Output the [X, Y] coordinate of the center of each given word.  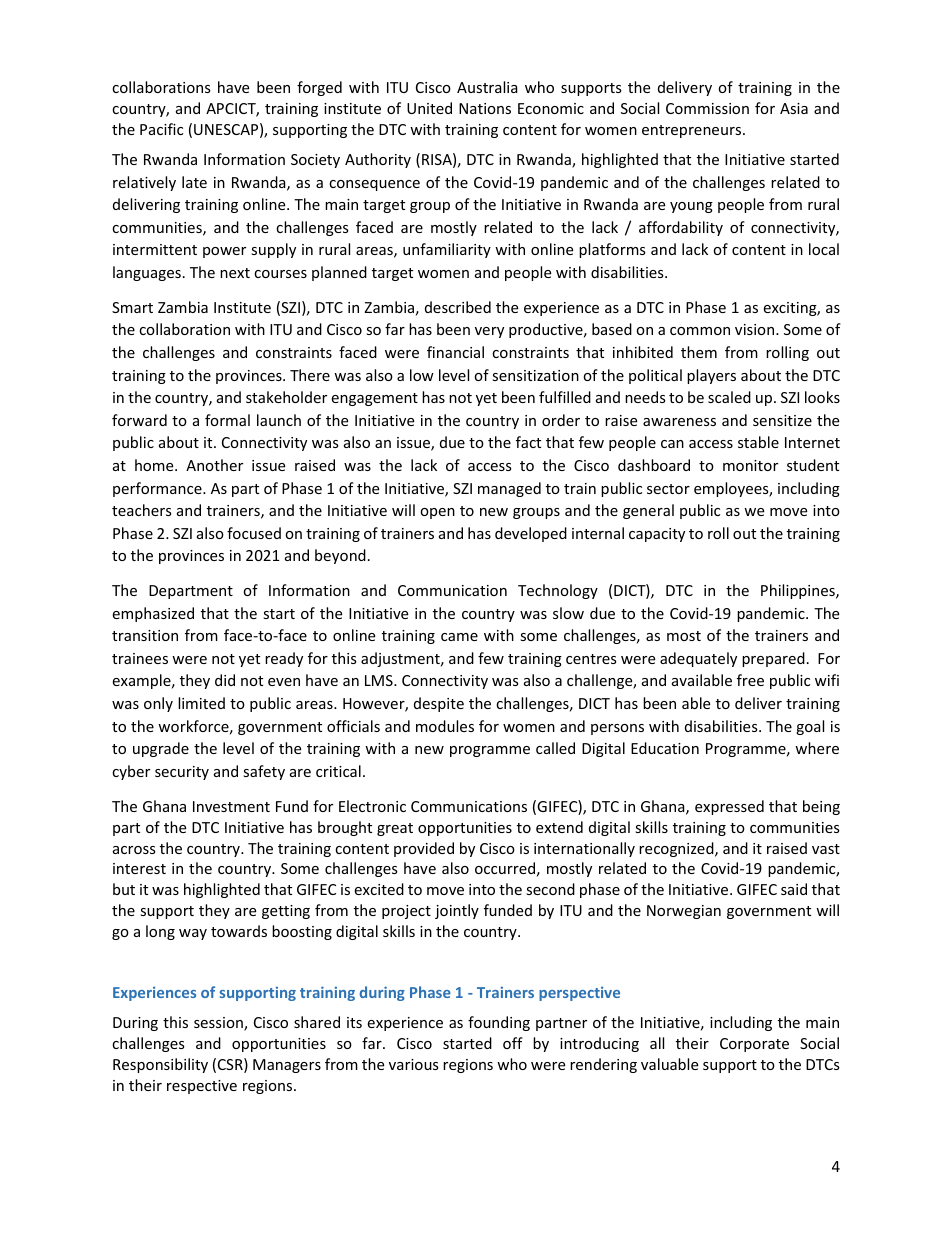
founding [499, 1023]
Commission [707, 108]
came [459, 637]
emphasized [153, 614]
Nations [485, 108]
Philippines [799, 591]
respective [202, 1087]
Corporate [754, 1045]
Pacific [161, 129]
